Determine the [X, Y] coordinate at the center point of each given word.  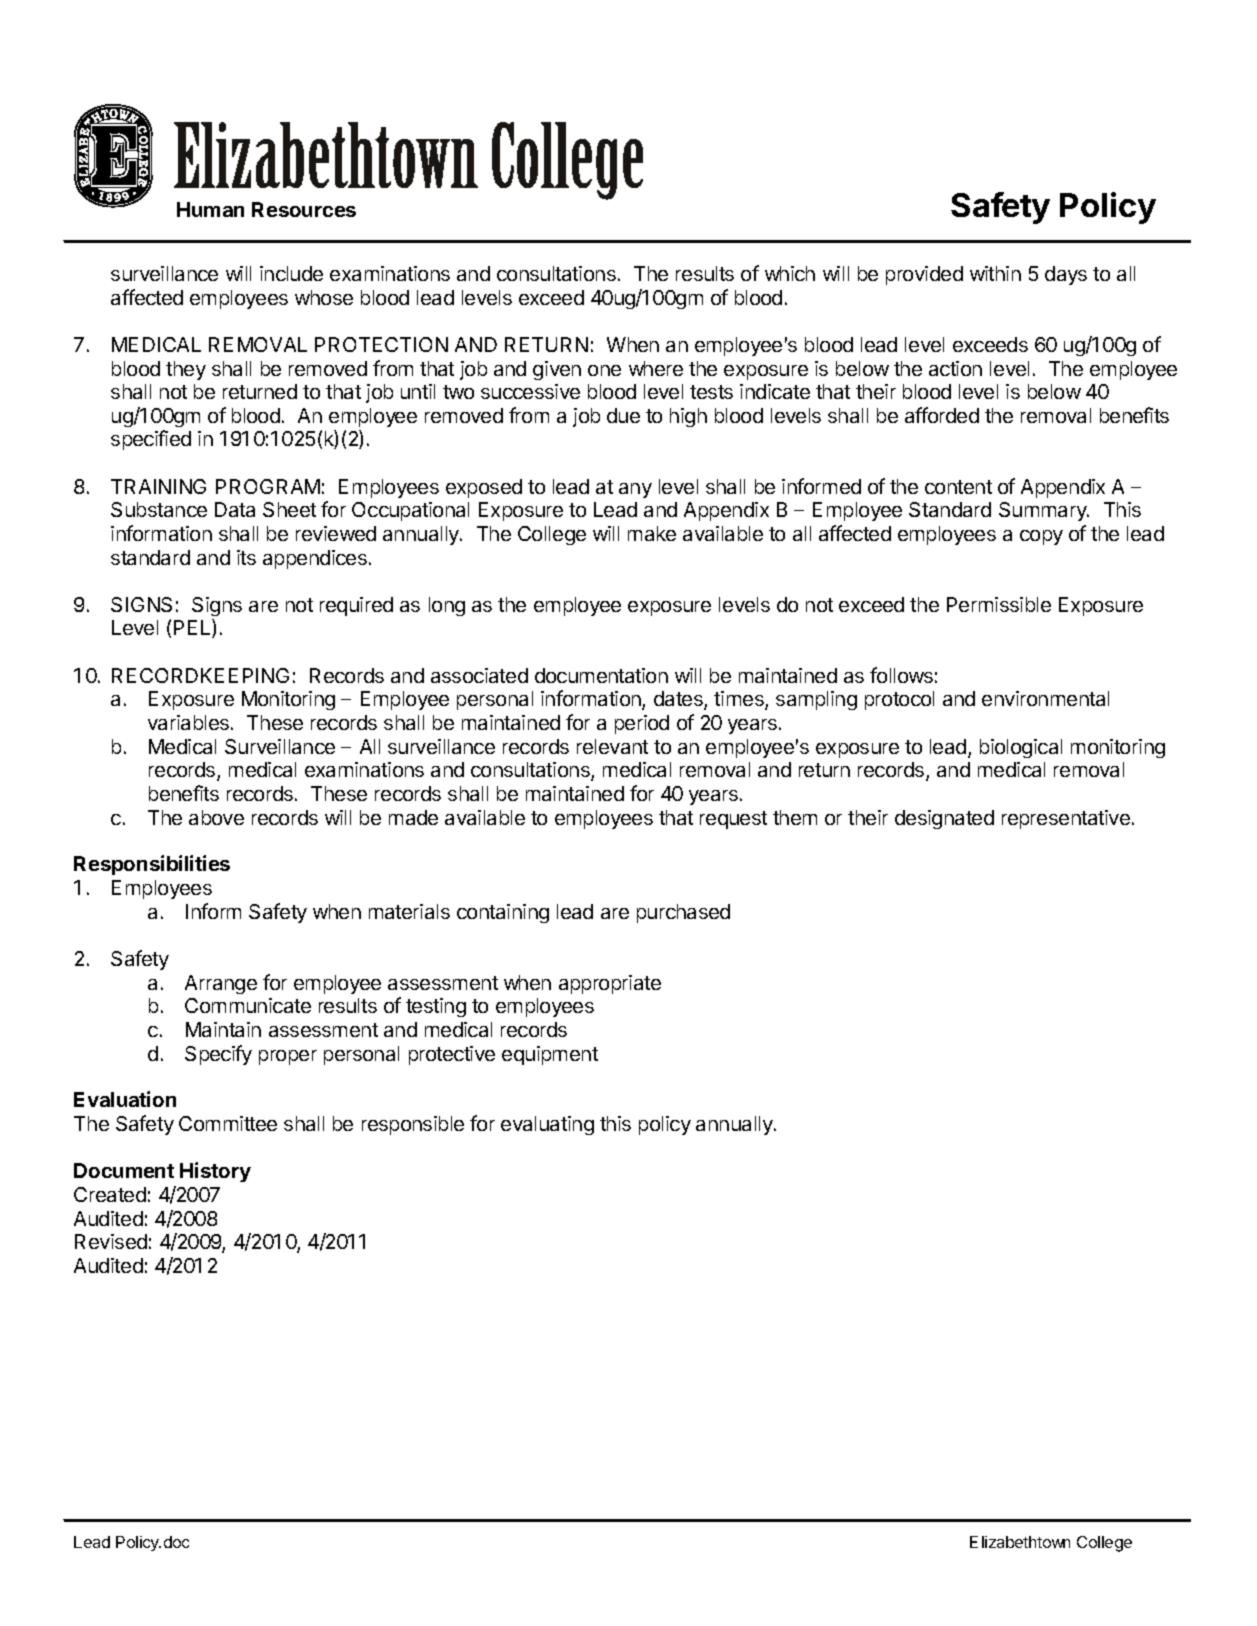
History [215, 1172]
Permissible [999, 604]
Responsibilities [152, 865]
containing [503, 913]
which [790, 273]
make [652, 533]
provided [924, 275]
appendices [315, 559]
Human [210, 209]
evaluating [547, 1125]
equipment [550, 1055]
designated [944, 819]
